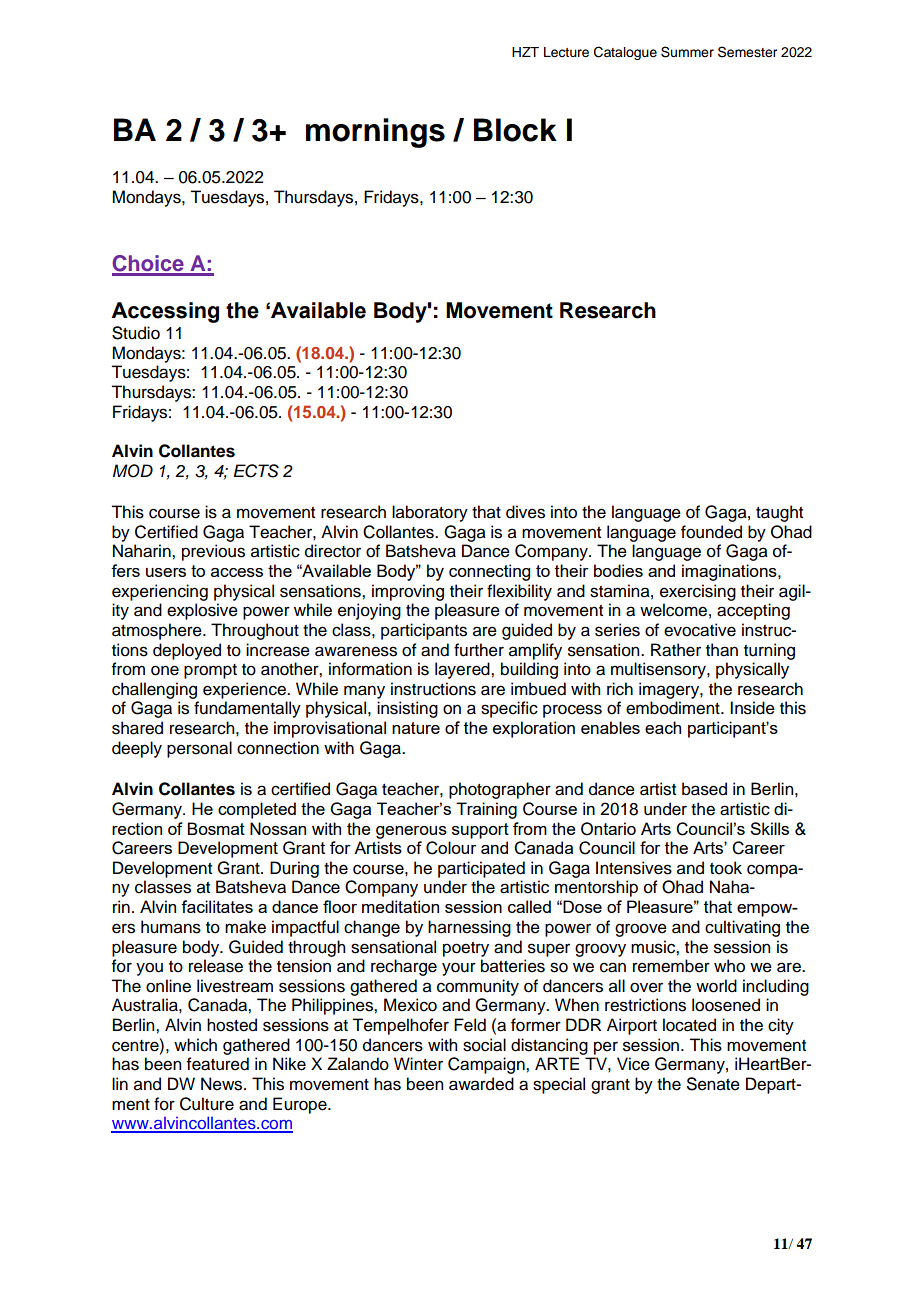 This document has height=1308, width=924. I want to click on mornings, so click(375, 133).
